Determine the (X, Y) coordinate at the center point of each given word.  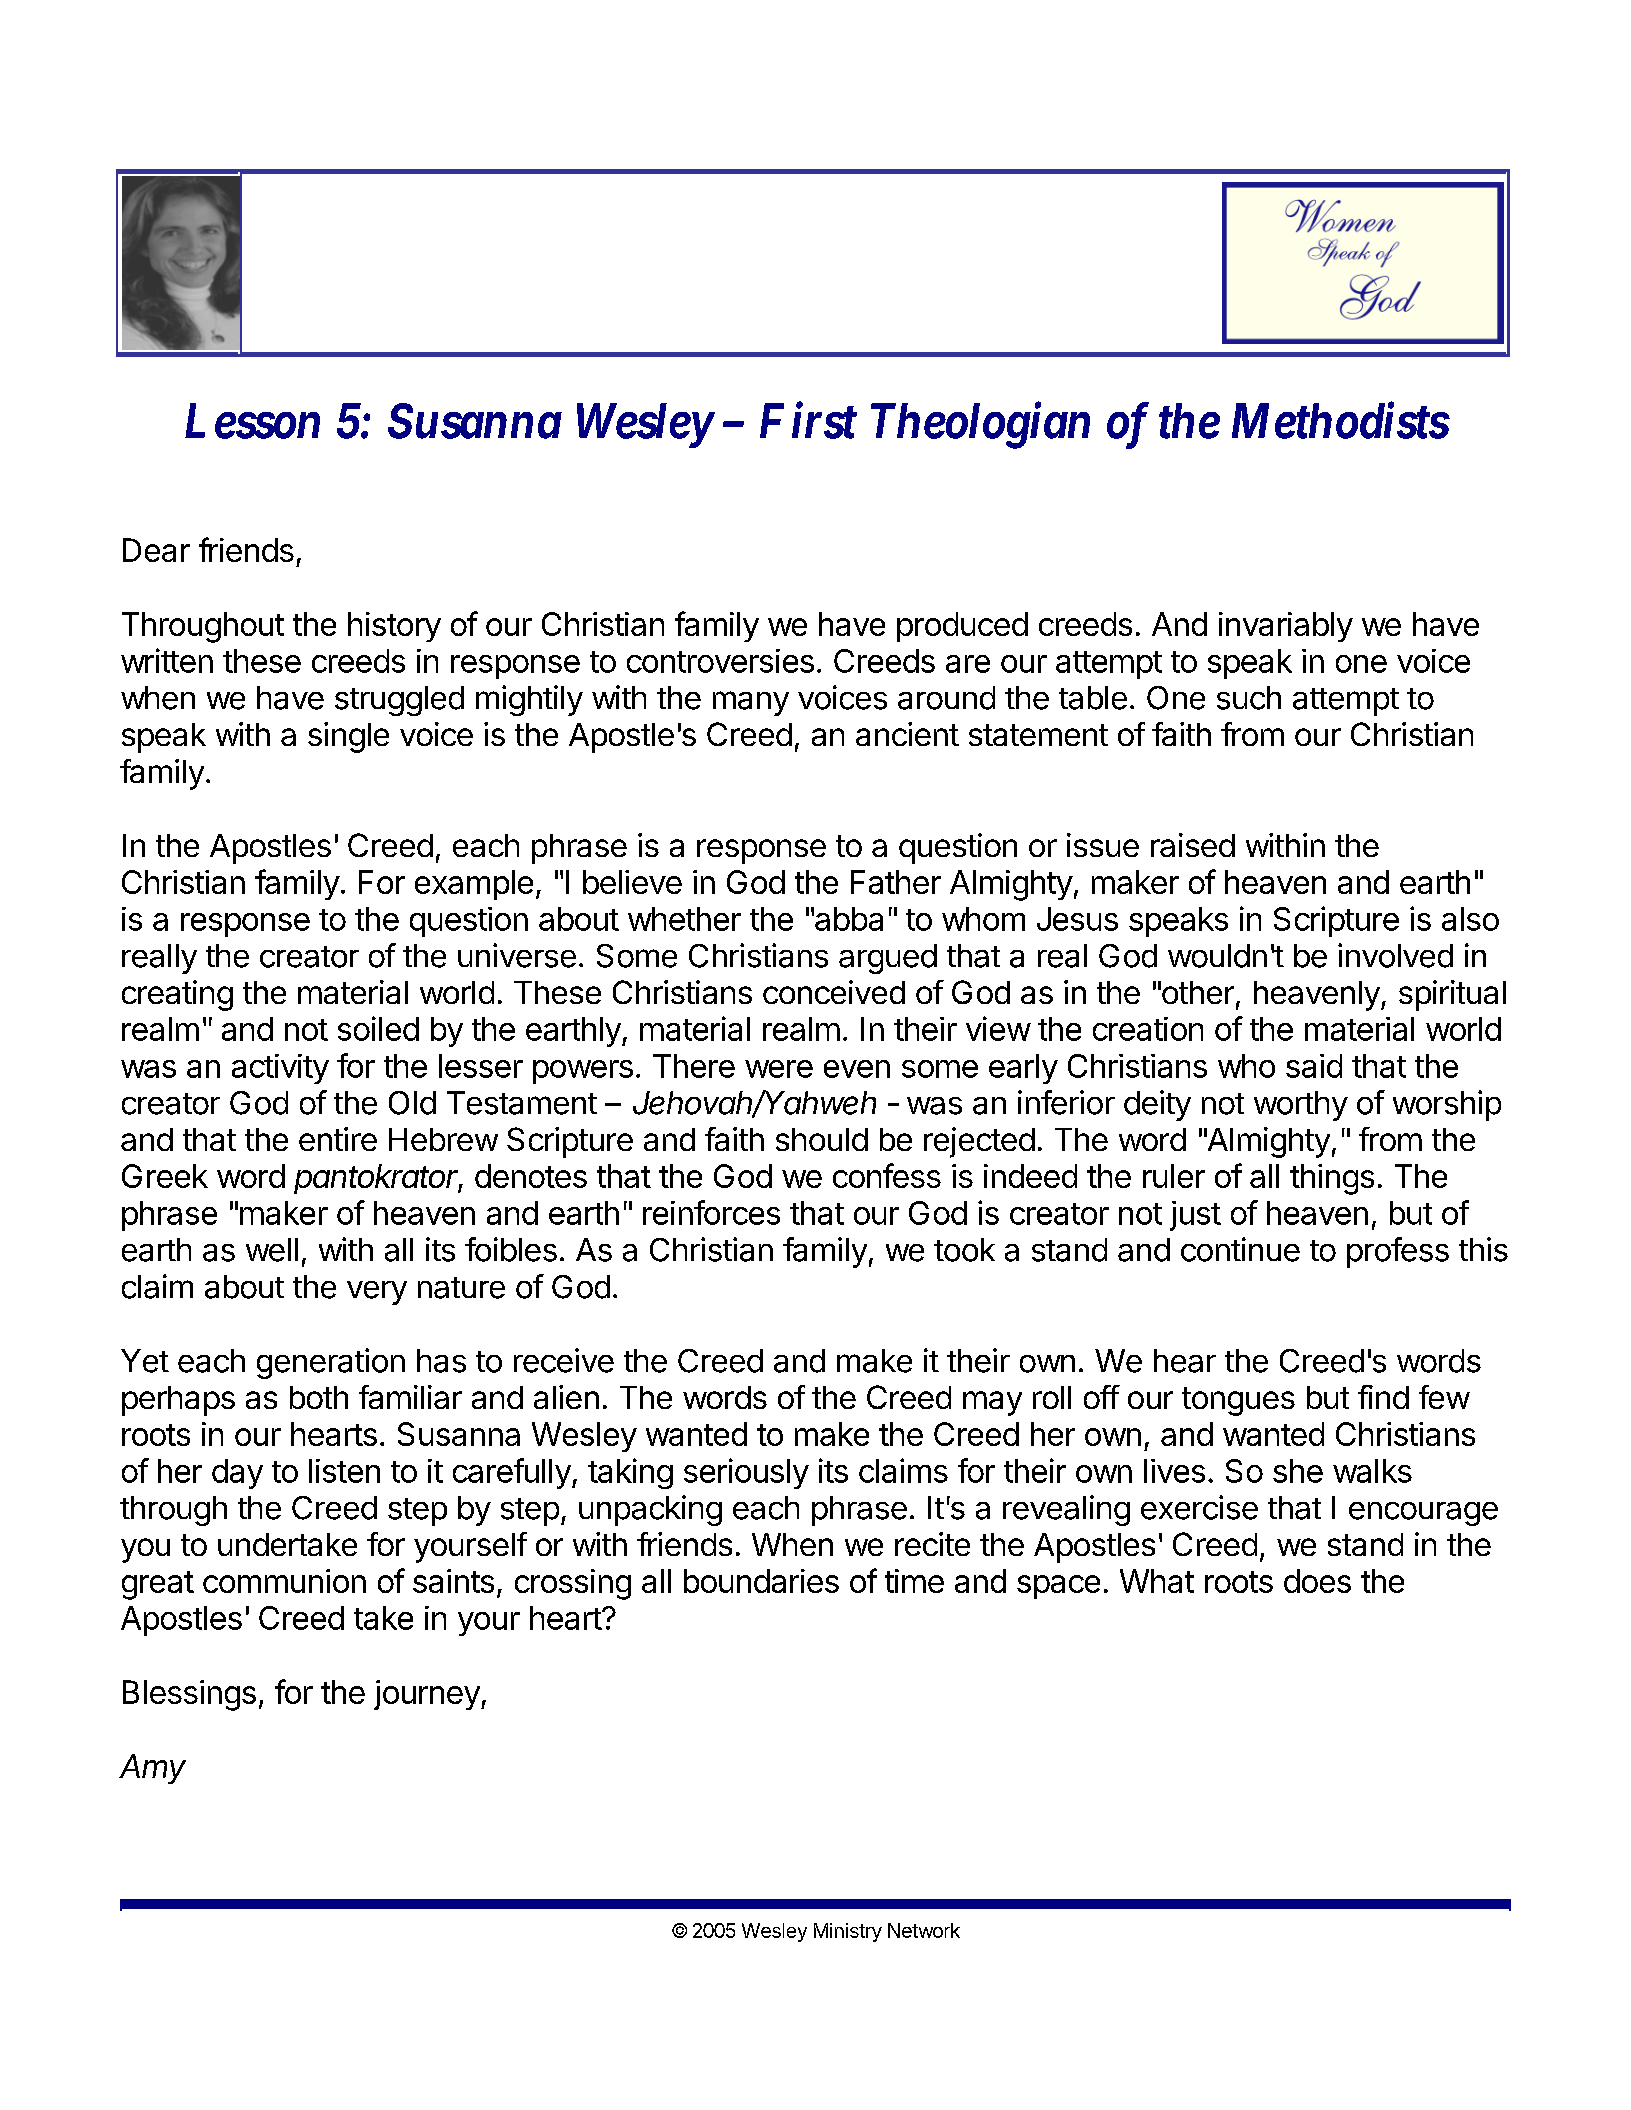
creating (177, 995)
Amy (152, 1769)
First (808, 421)
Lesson (252, 421)
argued (888, 959)
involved (1395, 955)
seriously (746, 1473)
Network (924, 1930)
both (319, 1397)
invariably (1286, 627)
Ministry (848, 1932)
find (1383, 1397)
